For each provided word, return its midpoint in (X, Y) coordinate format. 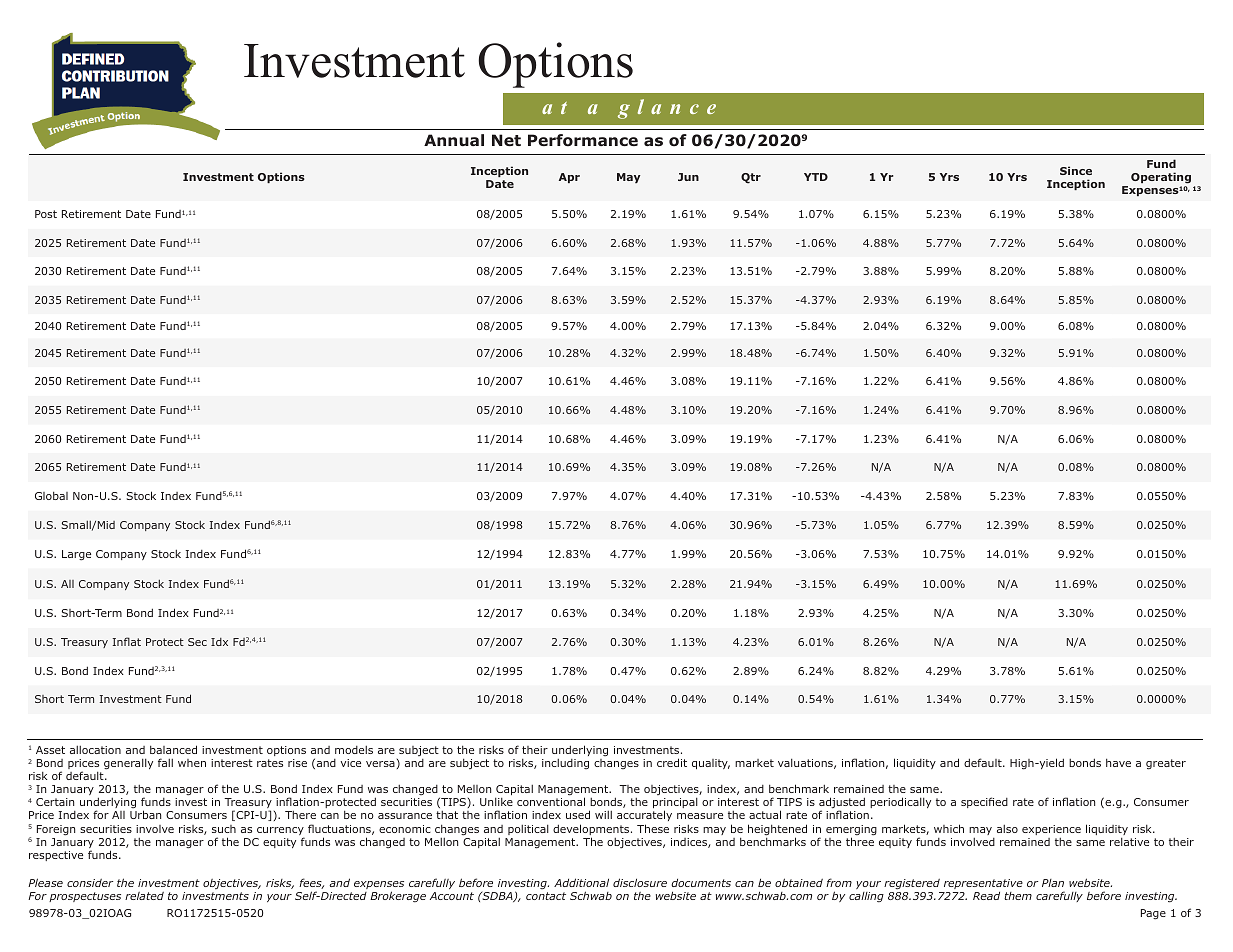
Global (51, 495)
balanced (173, 749)
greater (1166, 764)
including (565, 764)
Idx (219, 642)
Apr (569, 178)
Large (76, 555)
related (144, 896)
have (1118, 763)
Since (1076, 170)
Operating (1161, 179)
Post (46, 214)
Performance (583, 140)
